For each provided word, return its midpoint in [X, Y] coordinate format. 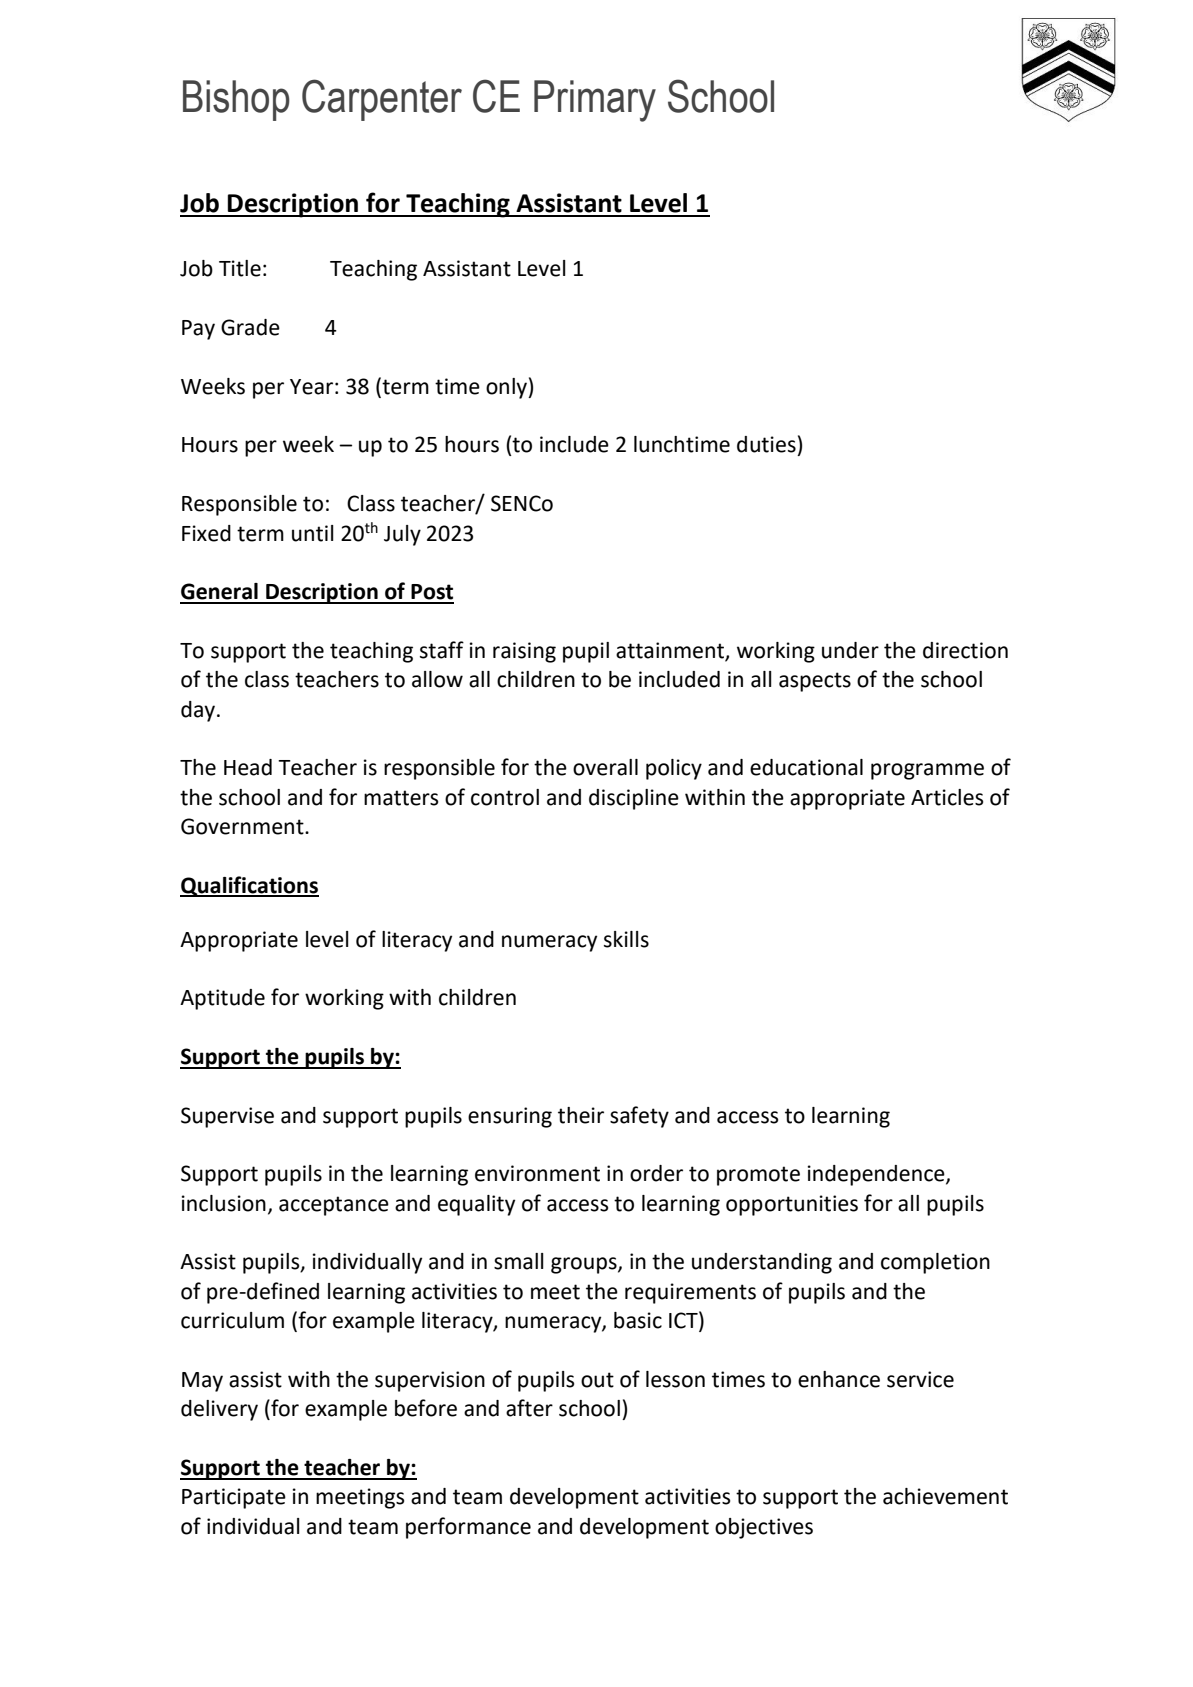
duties [766, 444]
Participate [234, 1498]
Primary [595, 101]
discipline [634, 799]
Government [243, 826]
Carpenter [382, 100]
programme [927, 771]
